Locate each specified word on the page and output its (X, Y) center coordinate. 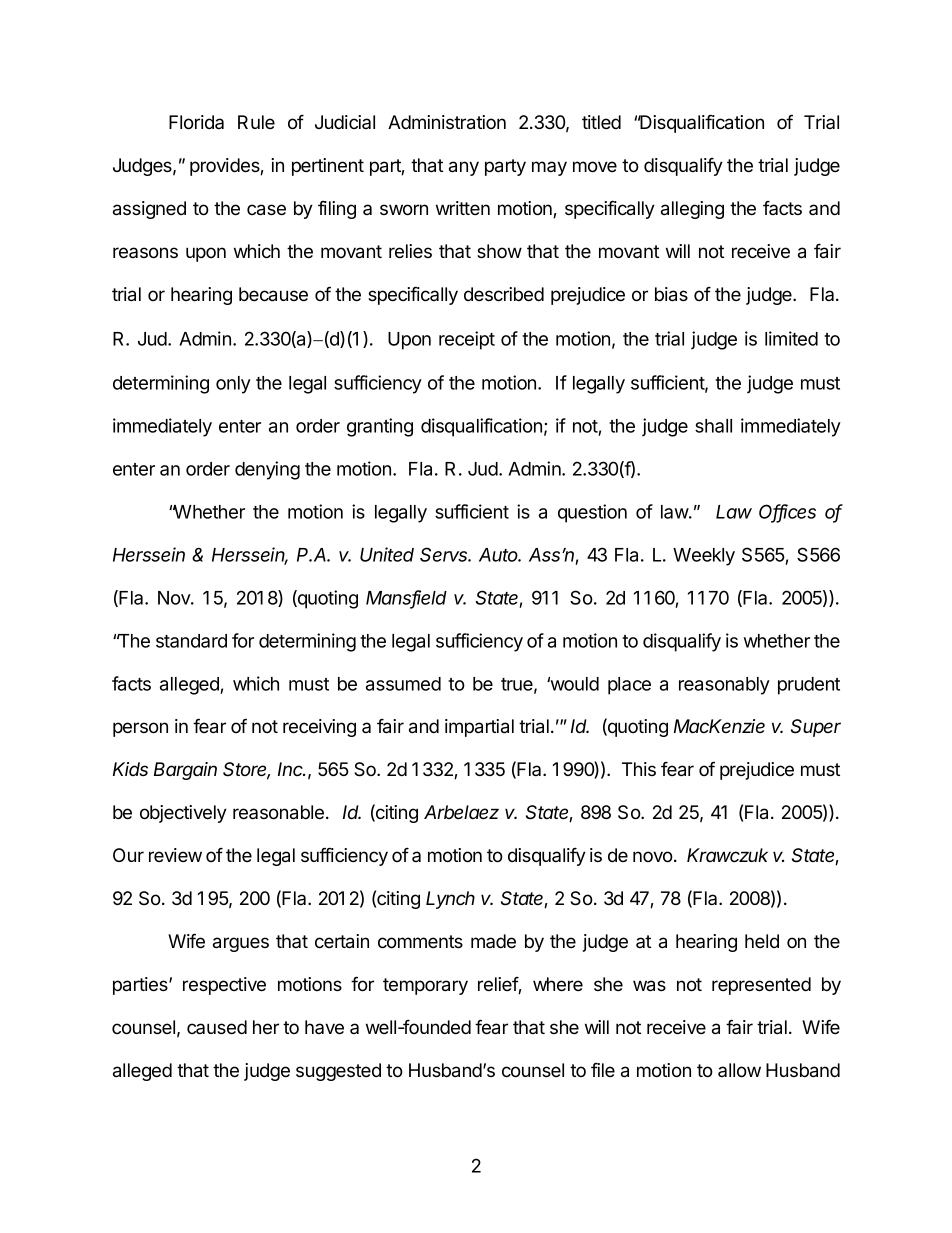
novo (654, 857)
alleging (692, 210)
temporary (425, 986)
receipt (467, 340)
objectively (183, 814)
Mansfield (406, 598)
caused (217, 1027)
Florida (196, 122)
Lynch (450, 900)
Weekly (704, 557)
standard (191, 641)
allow (739, 1070)
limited (791, 338)
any (464, 168)
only (233, 385)
